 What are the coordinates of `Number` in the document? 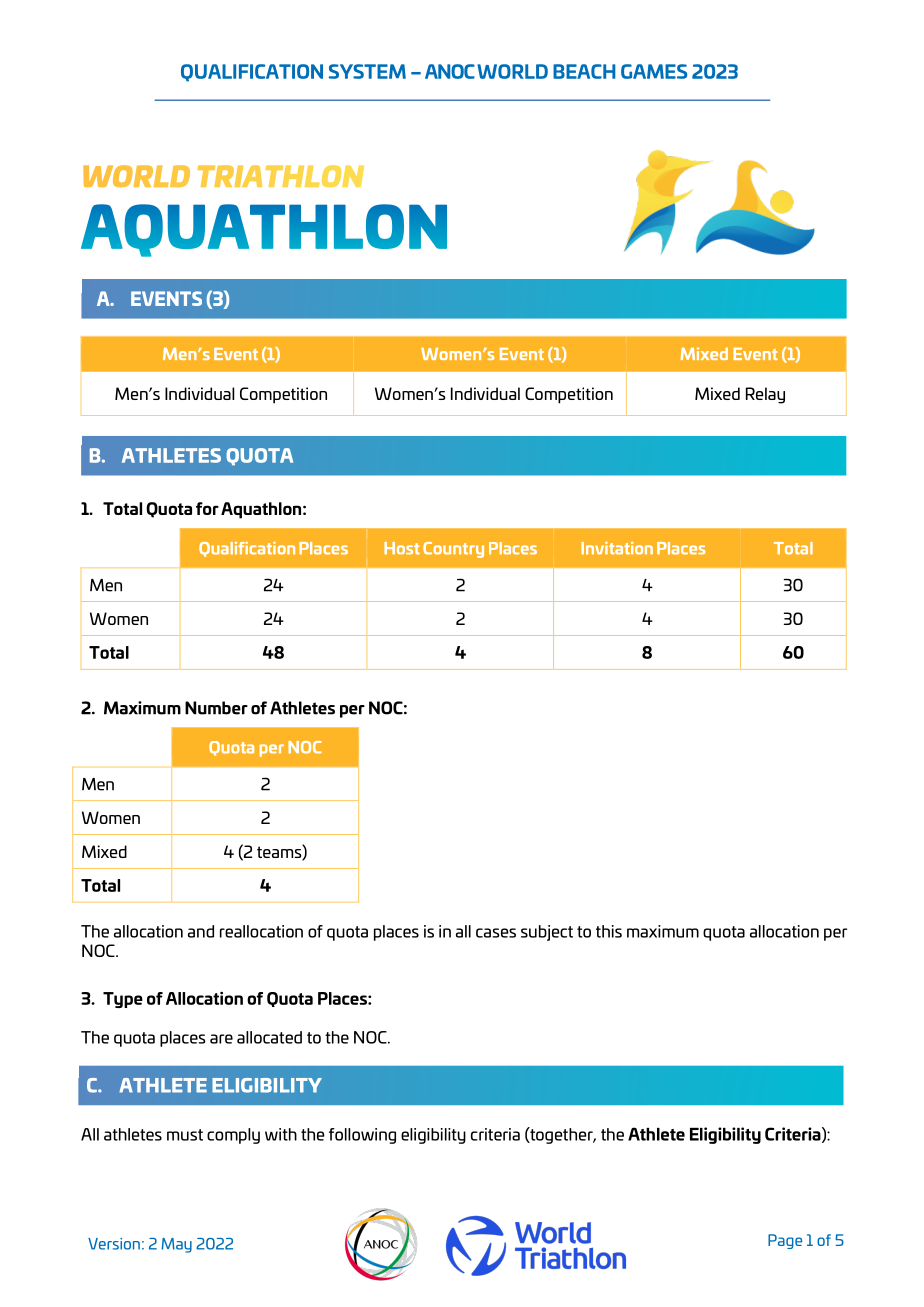 It's located at (216, 708).
